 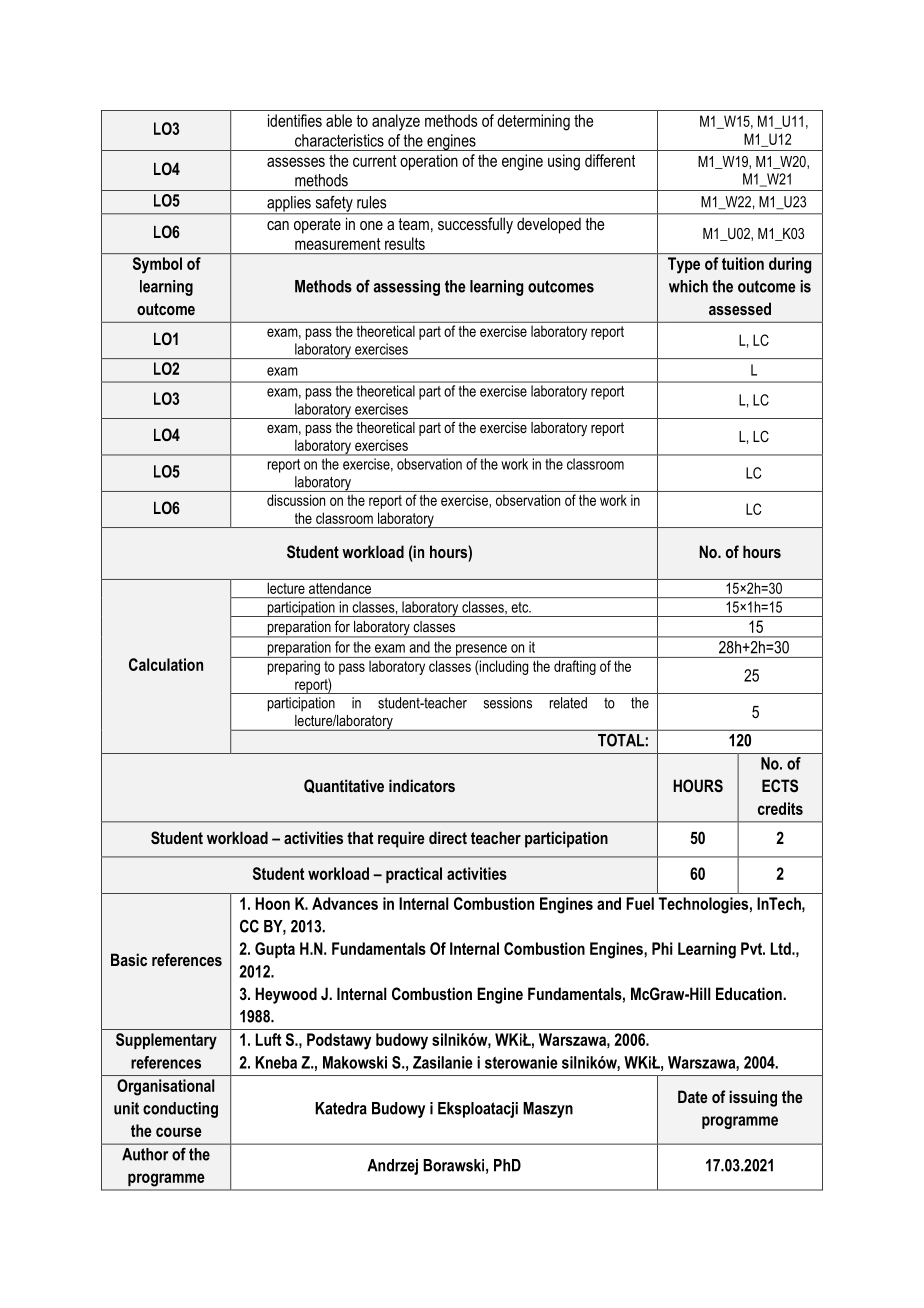 What do you see at coordinates (179, 1132) in the page?
I see `course` at bounding box center [179, 1132].
